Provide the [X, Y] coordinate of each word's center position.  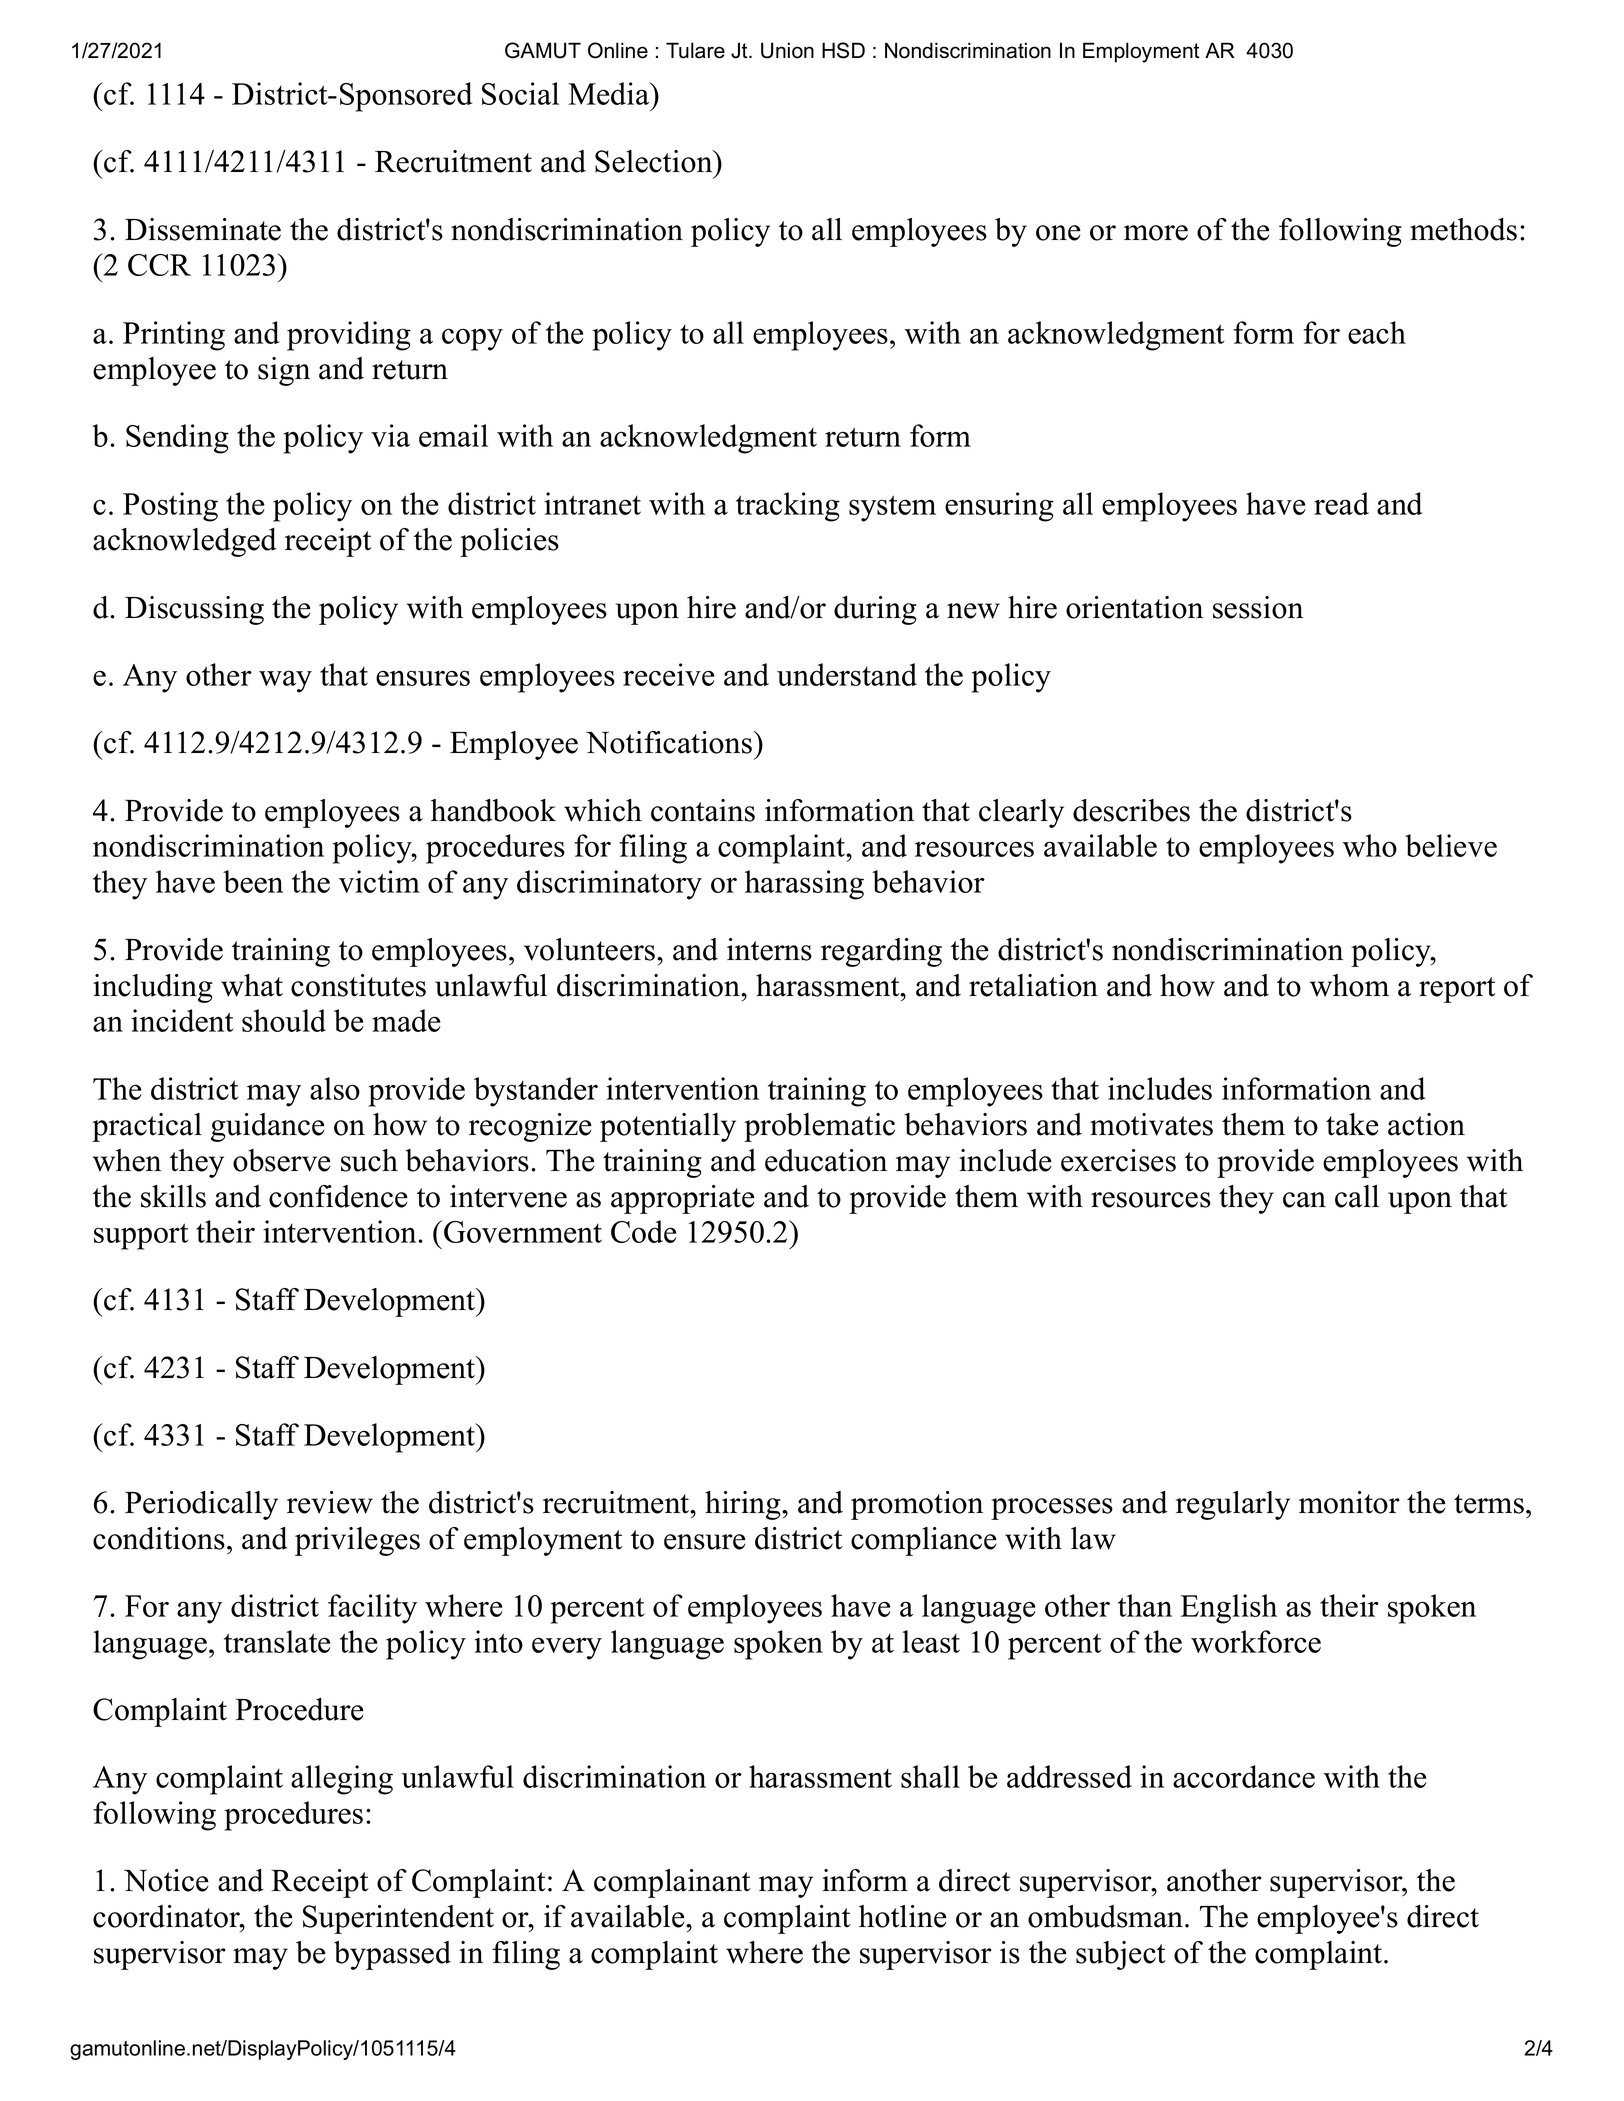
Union [787, 50]
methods [1463, 229]
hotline [903, 1916]
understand [847, 674]
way [285, 681]
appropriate [683, 1199]
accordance [1244, 1776]
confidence [338, 1196]
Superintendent [398, 1919]
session [1258, 607]
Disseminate [203, 229]
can [1304, 1200]
